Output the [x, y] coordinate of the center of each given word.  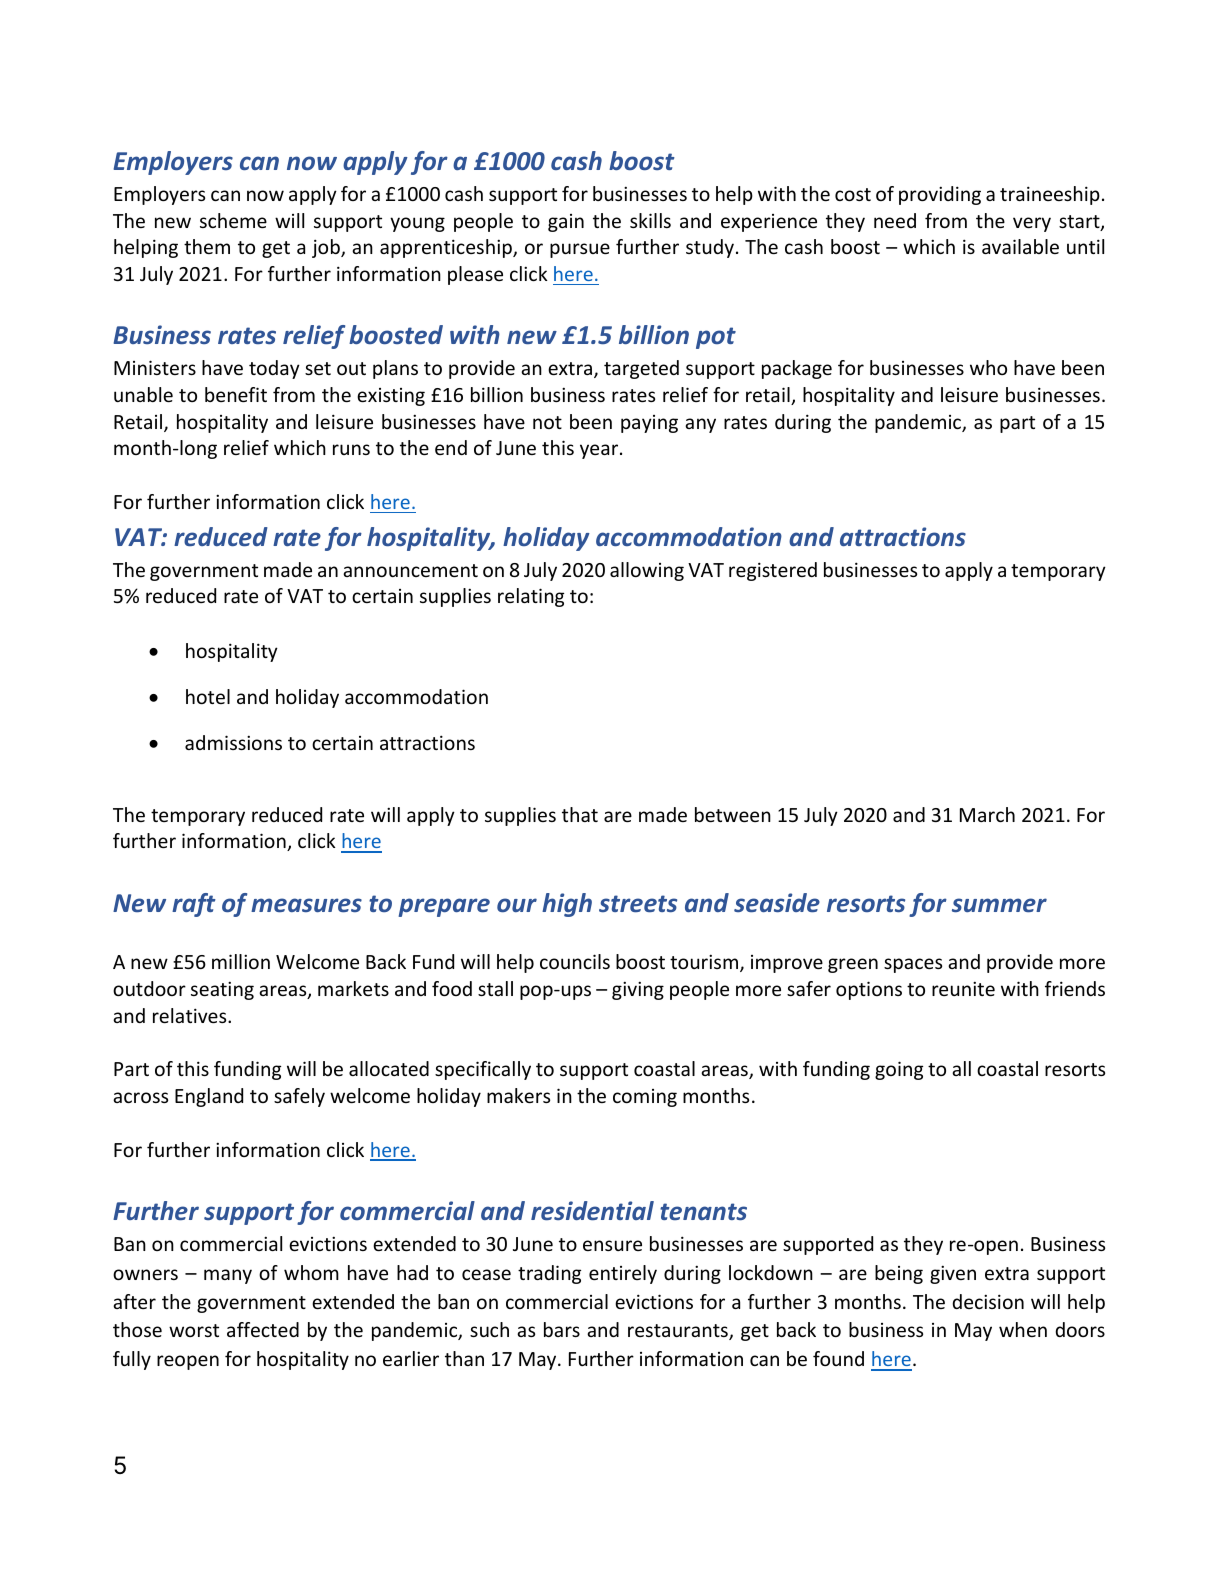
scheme [233, 220]
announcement [410, 570]
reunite [963, 988]
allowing [647, 571]
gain [566, 223]
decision [988, 1301]
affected [263, 1329]
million [241, 961]
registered [773, 571]
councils [575, 961]
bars [562, 1329]
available [1020, 246]
